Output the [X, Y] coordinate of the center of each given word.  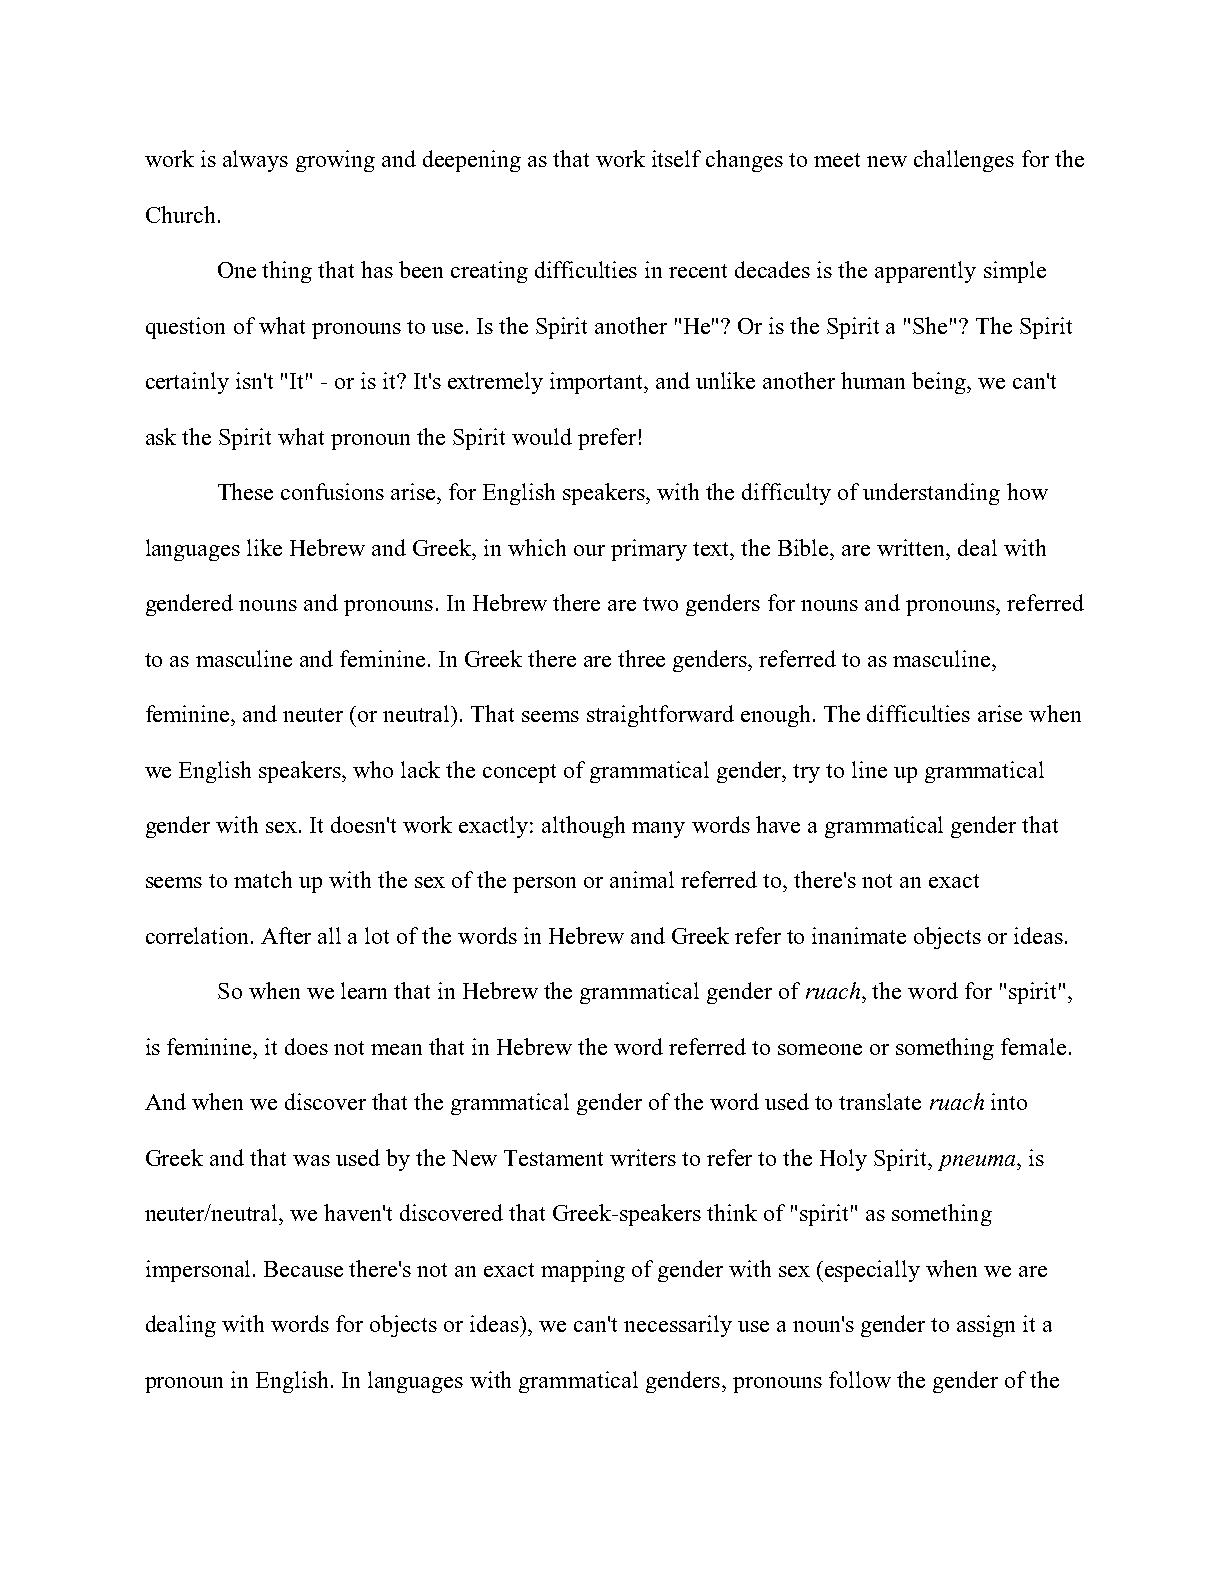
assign [986, 1326]
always [255, 161]
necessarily [678, 1326]
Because [303, 1269]
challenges [964, 161]
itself [676, 158]
